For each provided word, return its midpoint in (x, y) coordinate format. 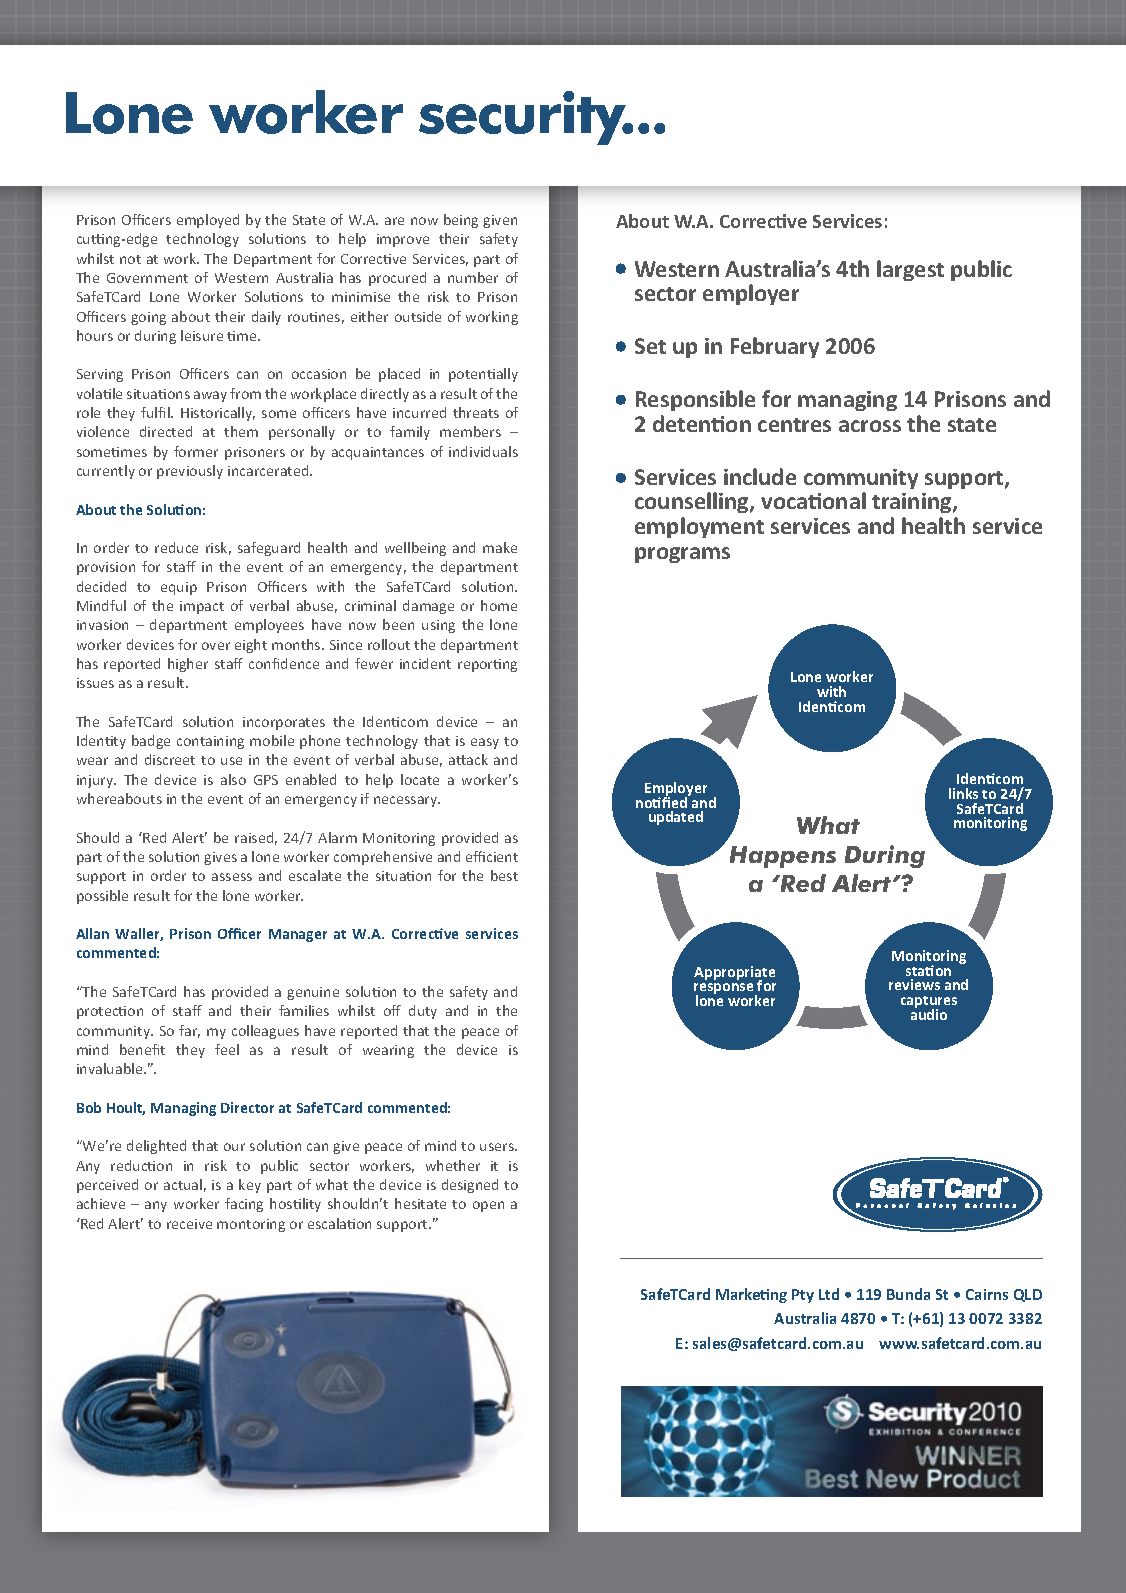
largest (910, 270)
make (500, 547)
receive (189, 1224)
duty (423, 1012)
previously (190, 472)
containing (210, 742)
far (189, 1031)
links (963, 793)
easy (485, 743)
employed (208, 221)
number (473, 277)
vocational (813, 500)
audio (929, 1013)
